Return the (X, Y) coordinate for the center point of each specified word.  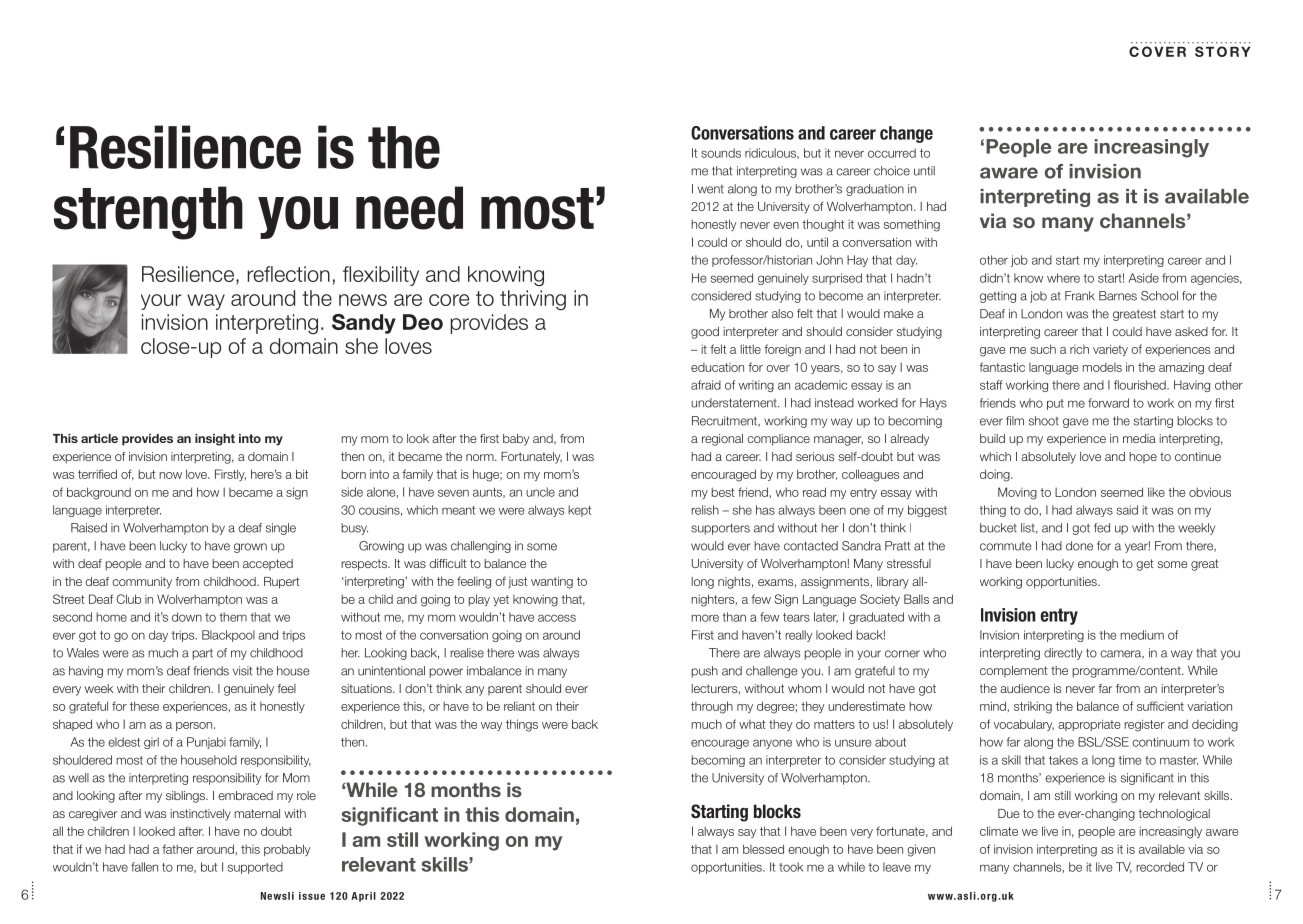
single (280, 529)
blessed (763, 849)
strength (148, 213)
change (906, 134)
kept (580, 511)
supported (255, 868)
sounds (721, 153)
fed (1102, 528)
